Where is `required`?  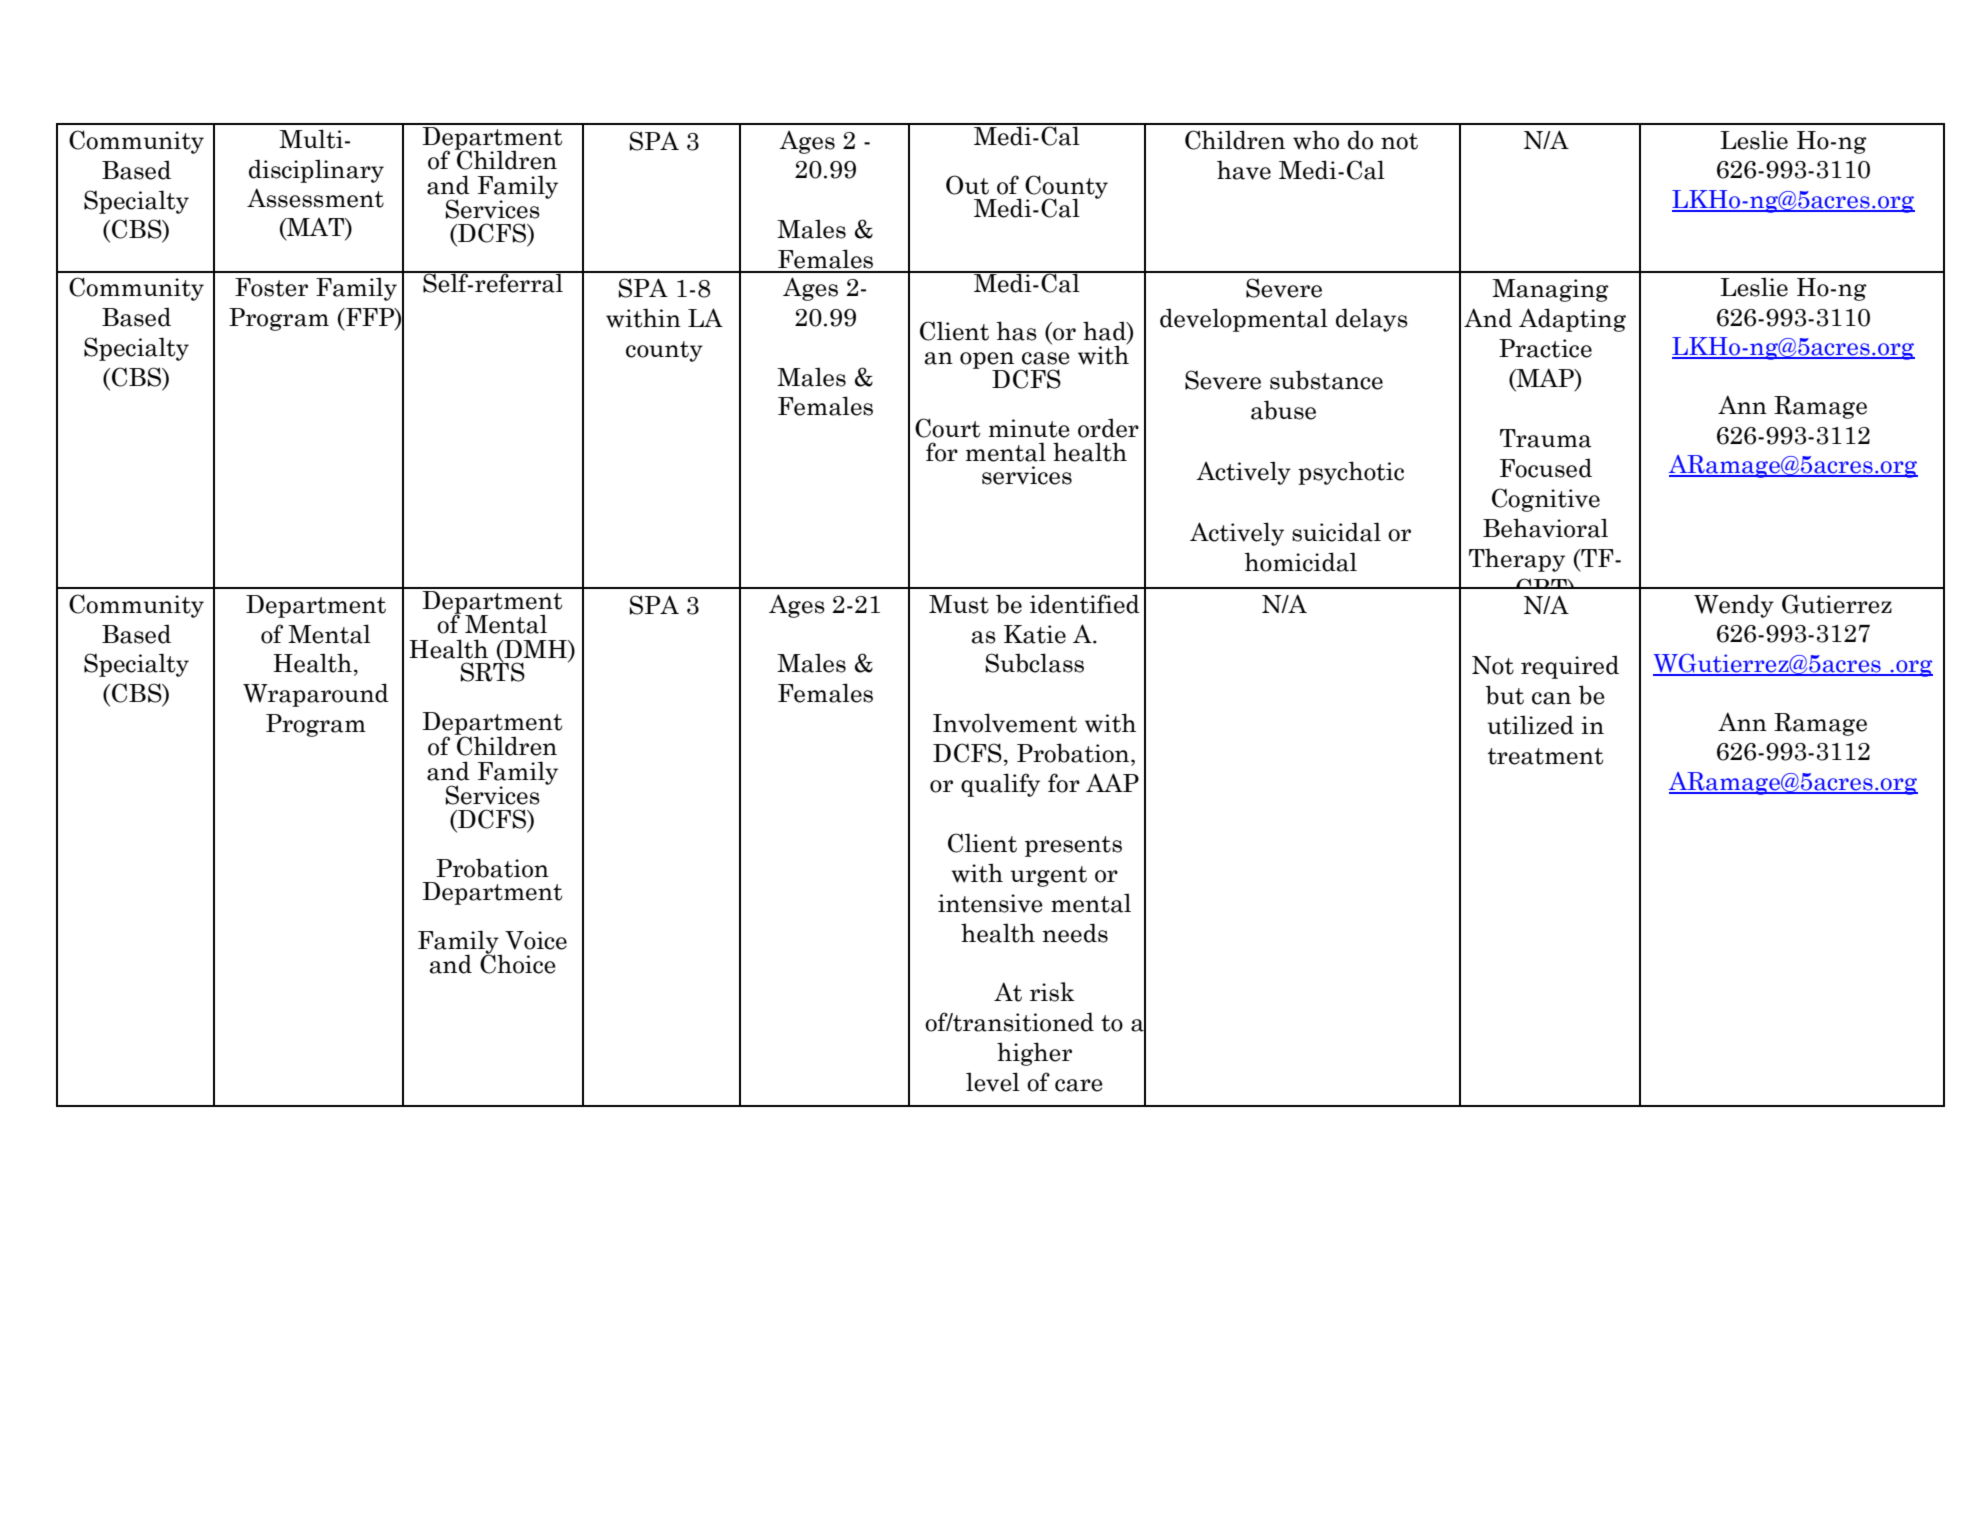 required is located at coordinates (1570, 667).
